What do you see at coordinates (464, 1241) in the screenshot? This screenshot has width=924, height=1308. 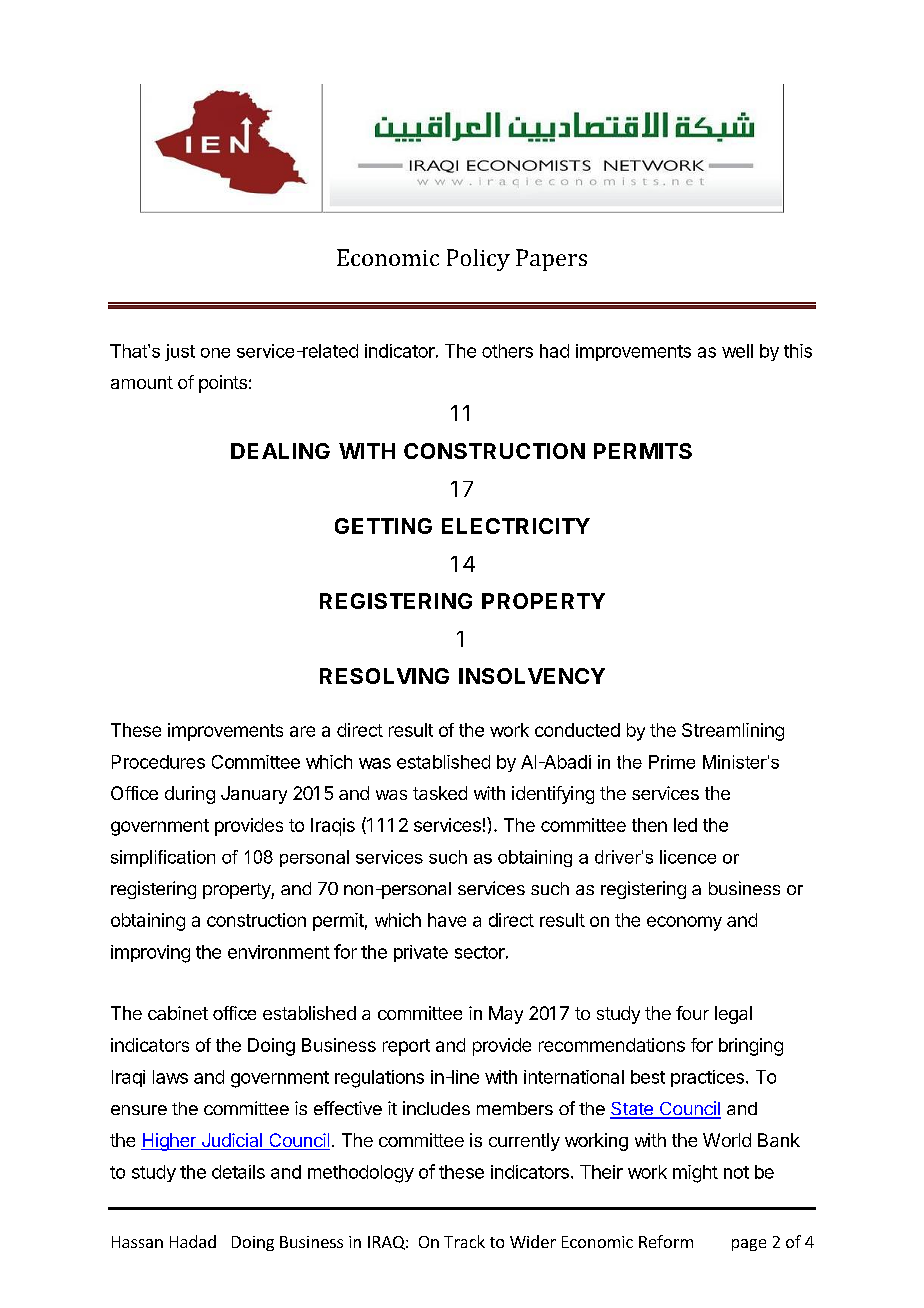 I see `Track` at bounding box center [464, 1241].
